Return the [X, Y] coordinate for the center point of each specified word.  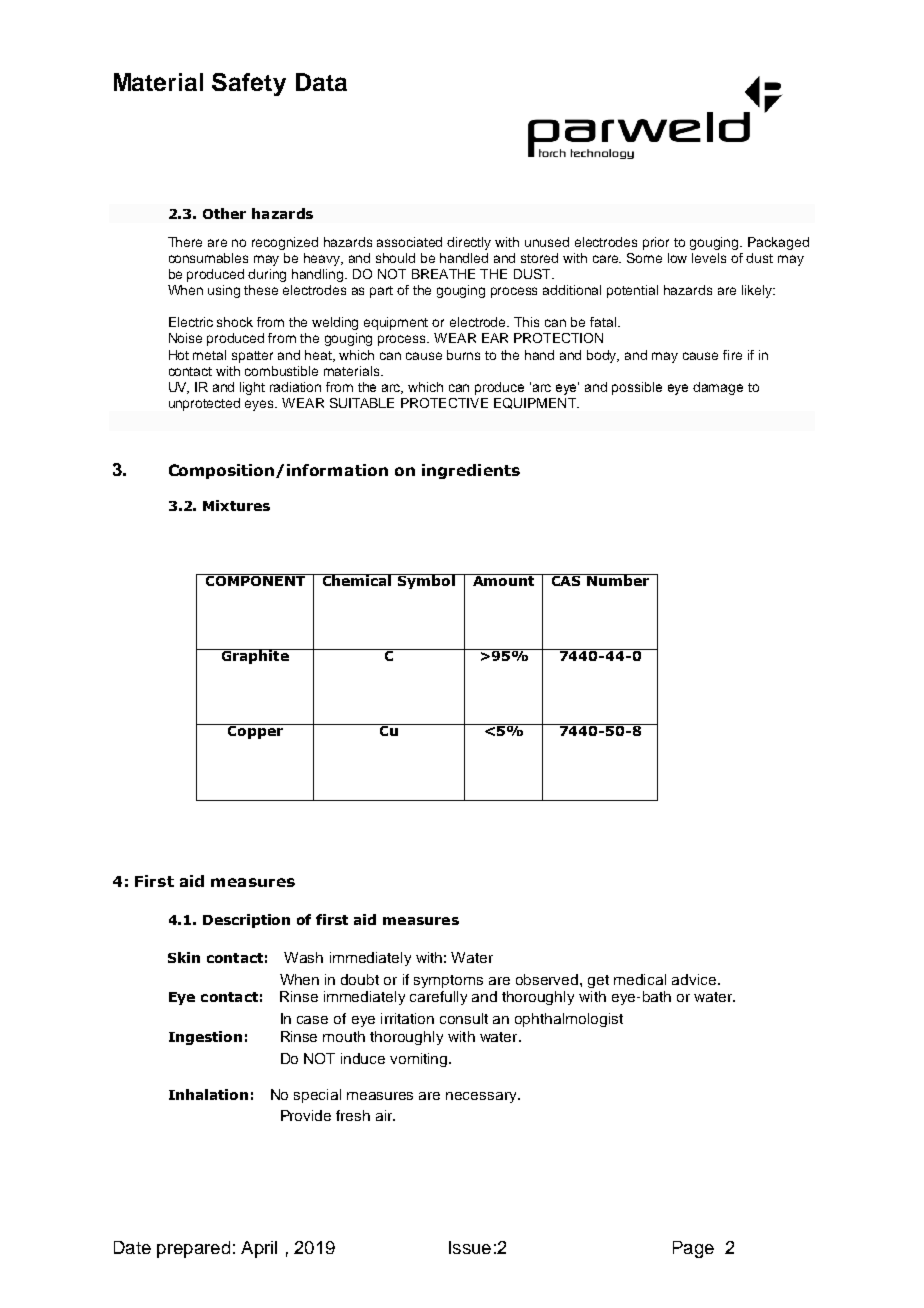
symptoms [448, 981]
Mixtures [236, 505]
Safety [249, 84]
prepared [193, 1249]
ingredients [471, 471]
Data [321, 82]
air [385, 1115]
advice [694, 979]
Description [246, 921]
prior [656, 243]
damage [718, 388]
